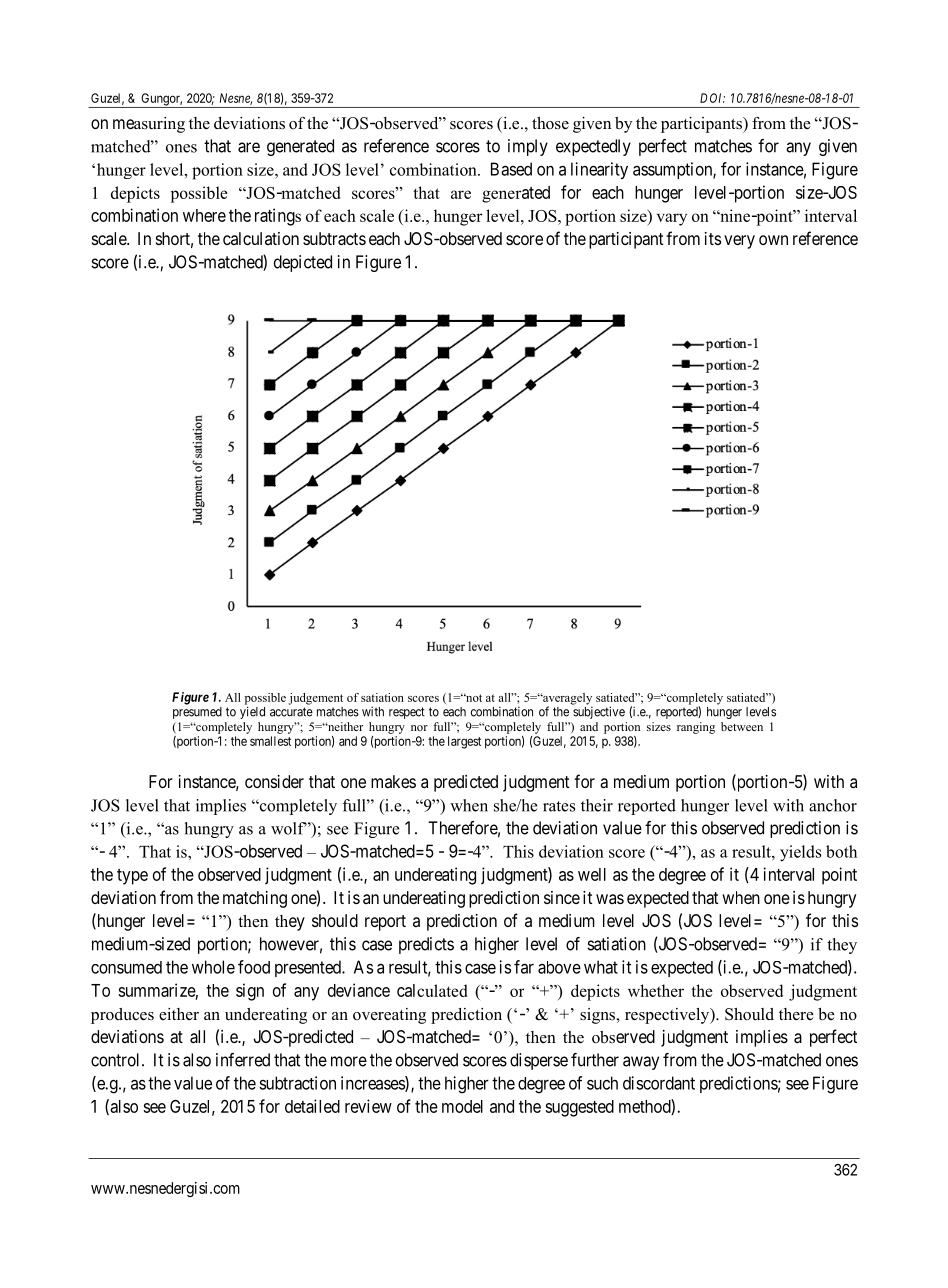 This document has height=1288, width=948. Describe the element at coordinates (462, 1106) in the document. I see `model` at that location.
